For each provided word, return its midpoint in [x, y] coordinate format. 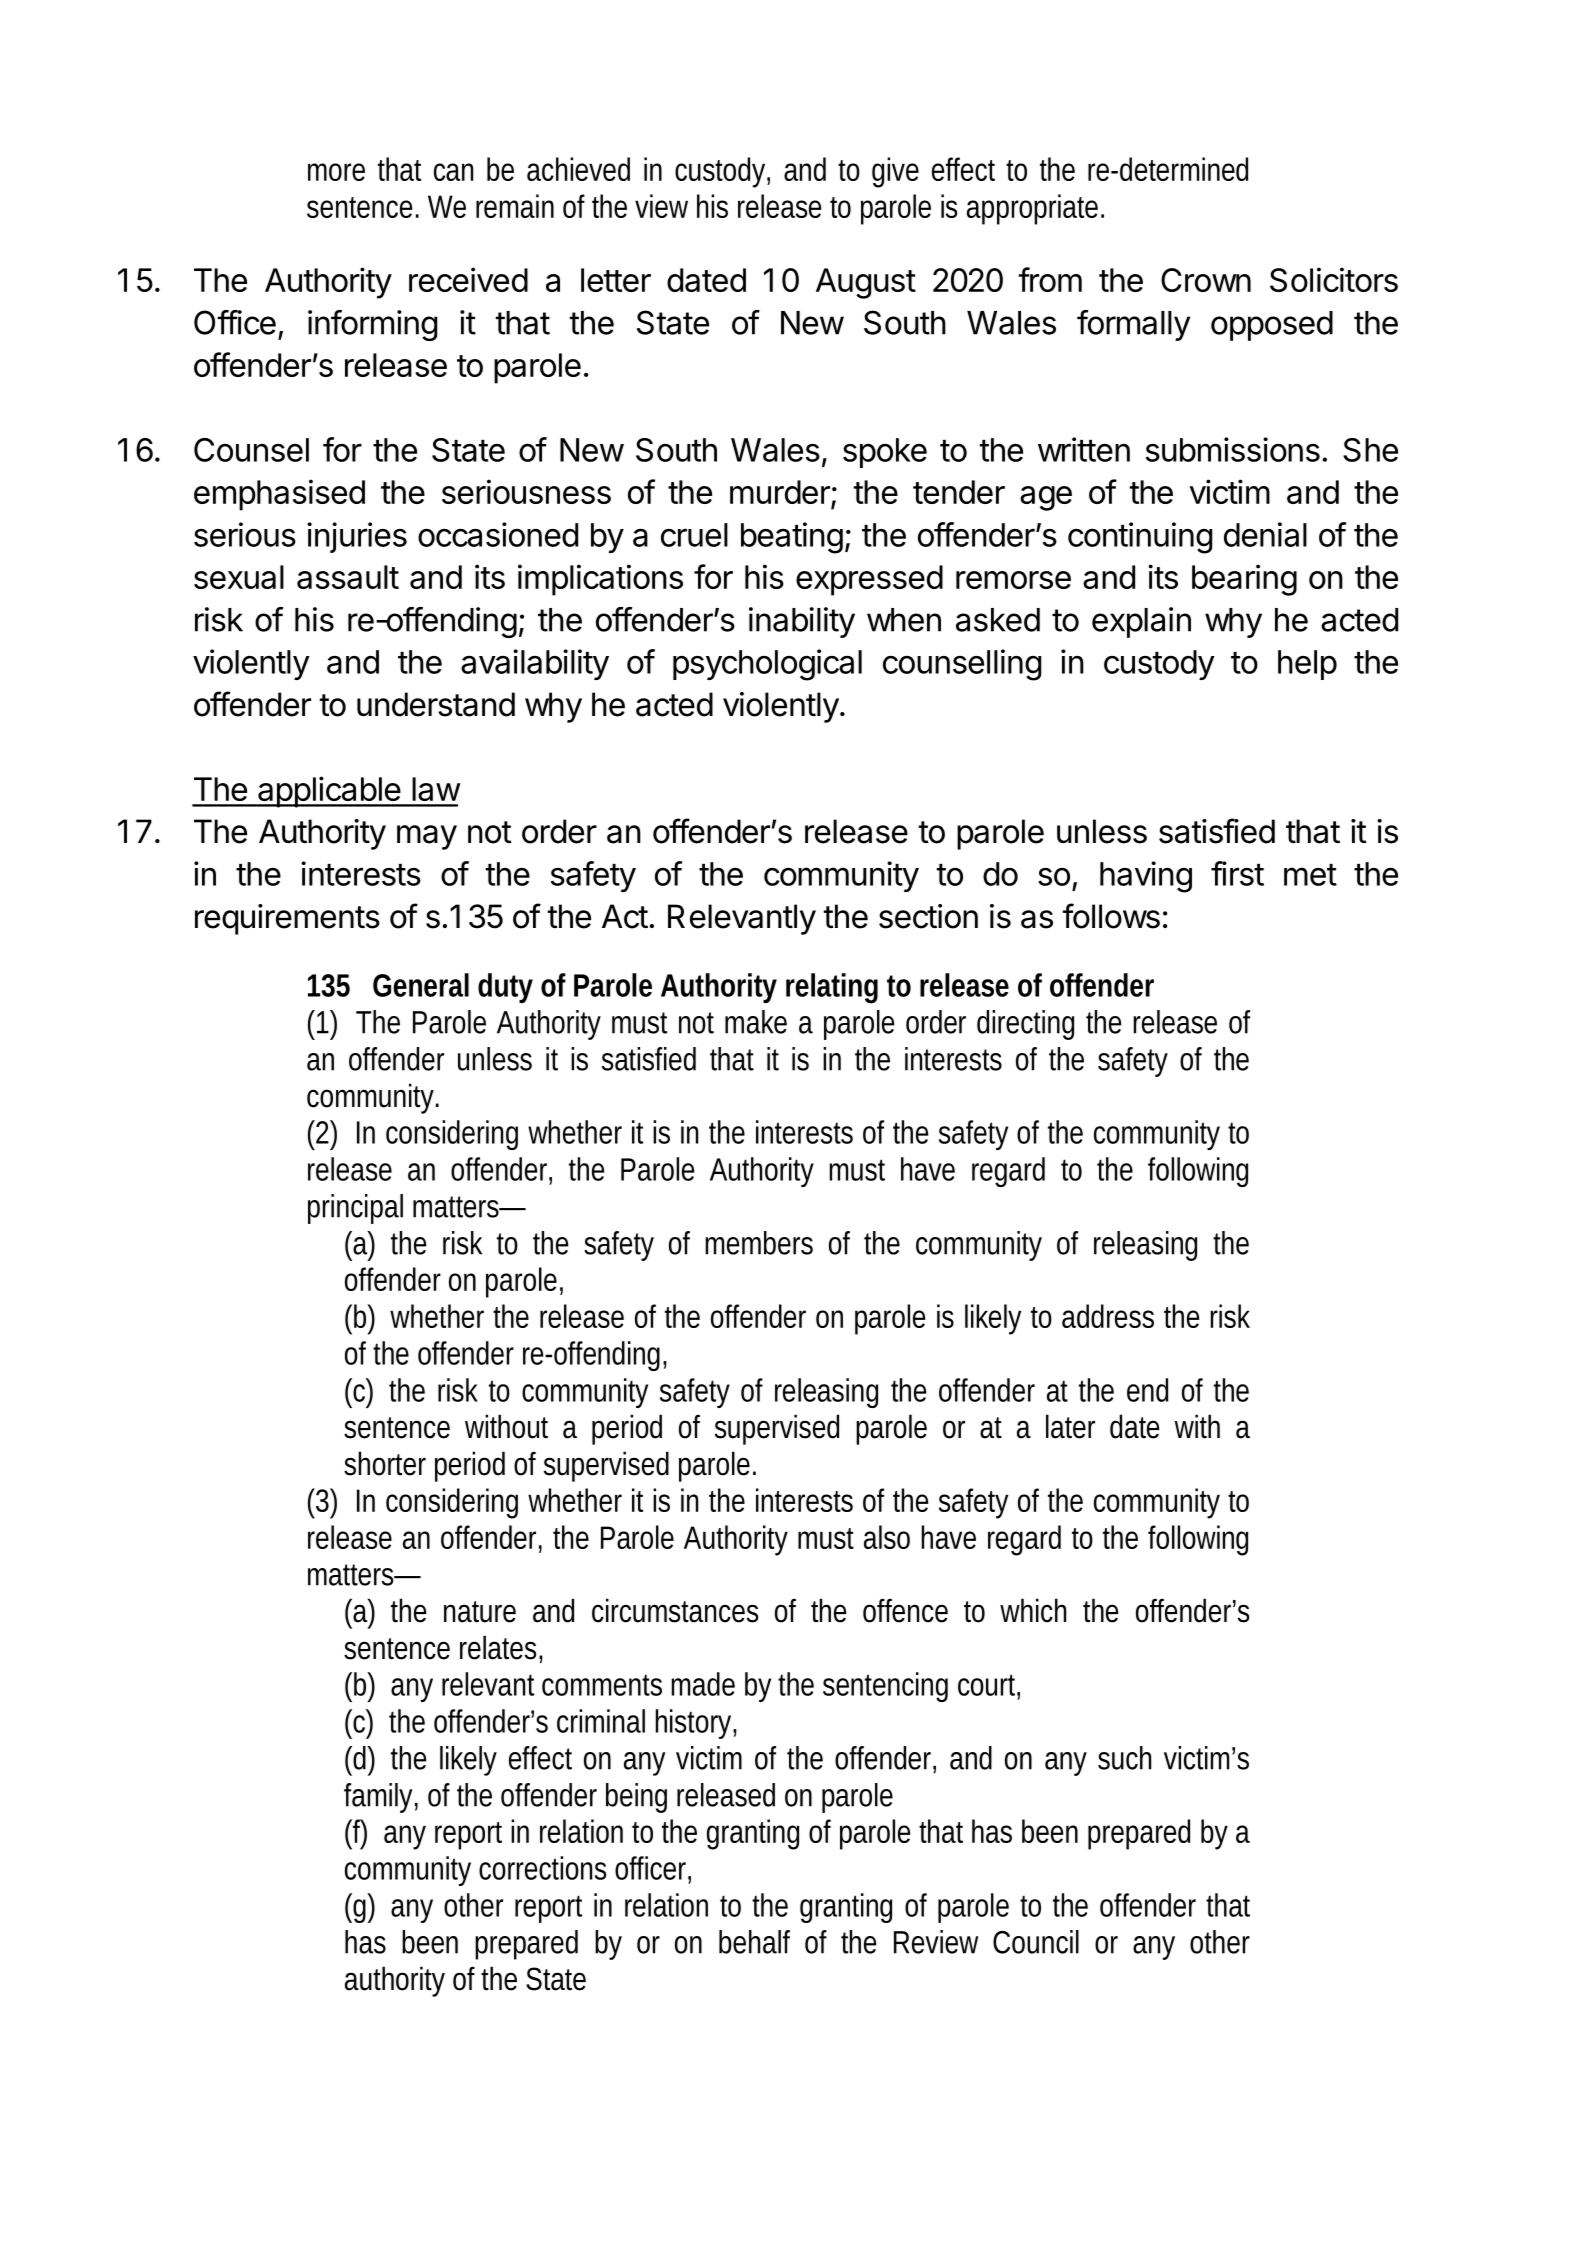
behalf [754, 1942]
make [756, 1022]
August [866, 283]
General [421, 985]
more [336, 172]
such [1124, 1758]
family [381, 1798]
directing [1025, 1025]
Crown [1206, 280]
